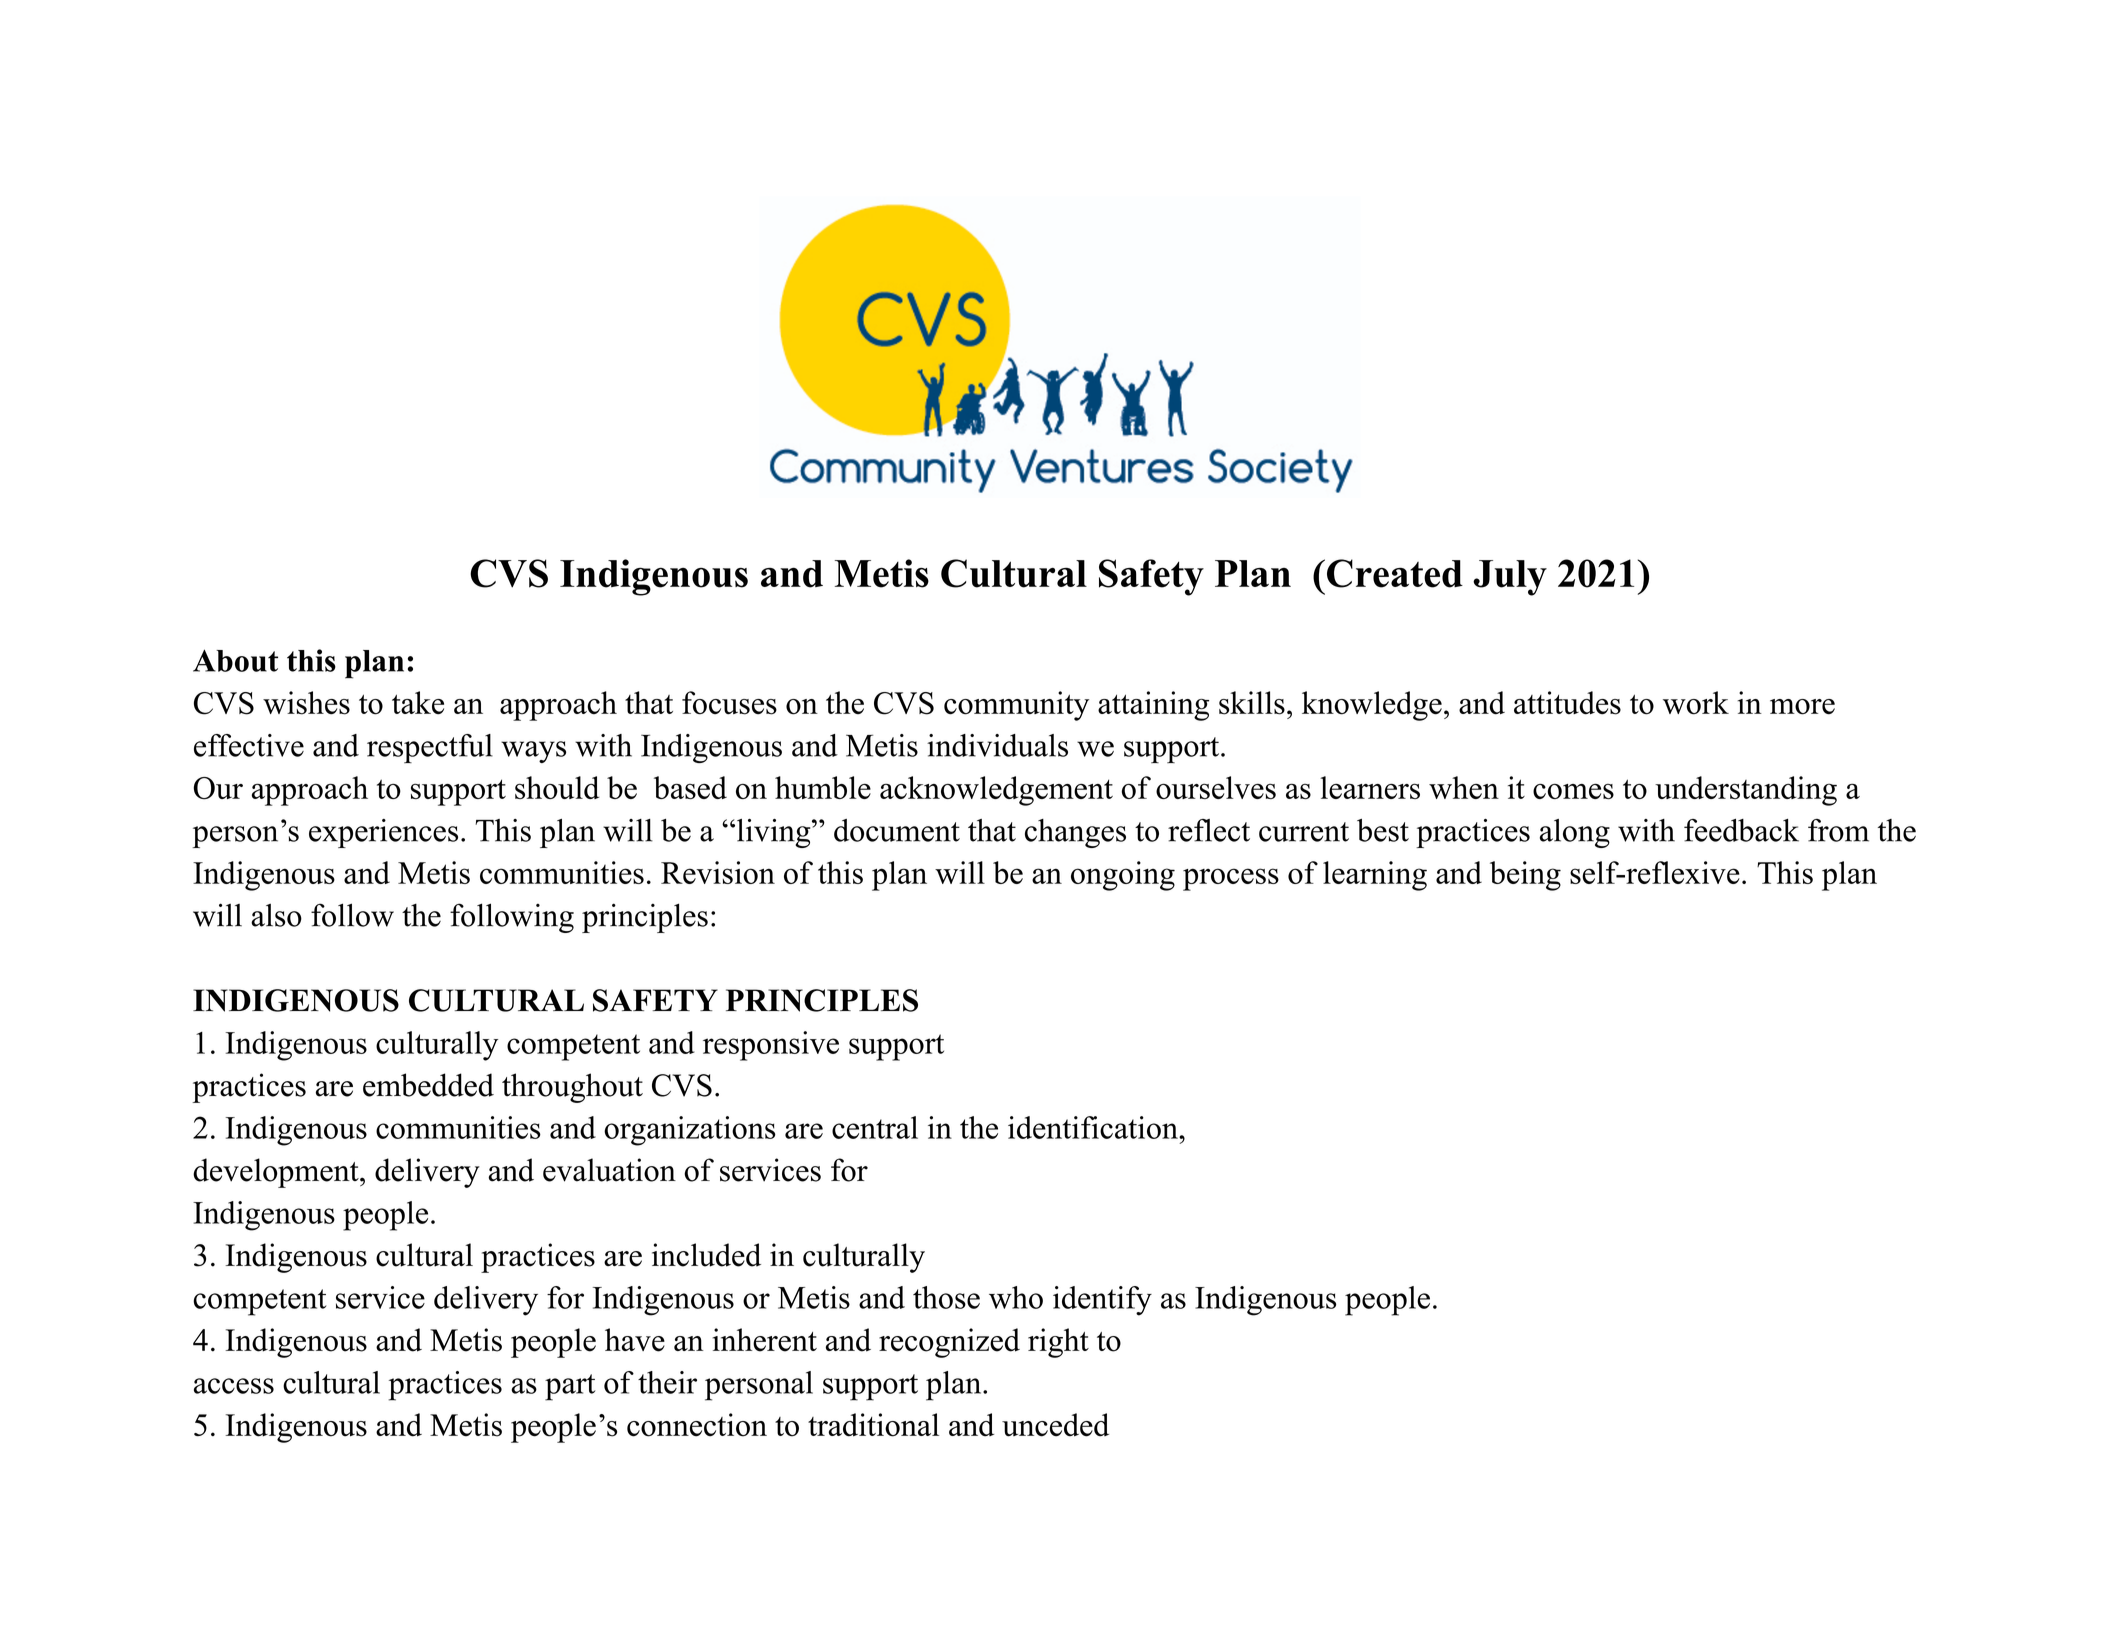  Describe the element at coordinates (1016, 1297) in the screenshot. I see `who` at that location.
